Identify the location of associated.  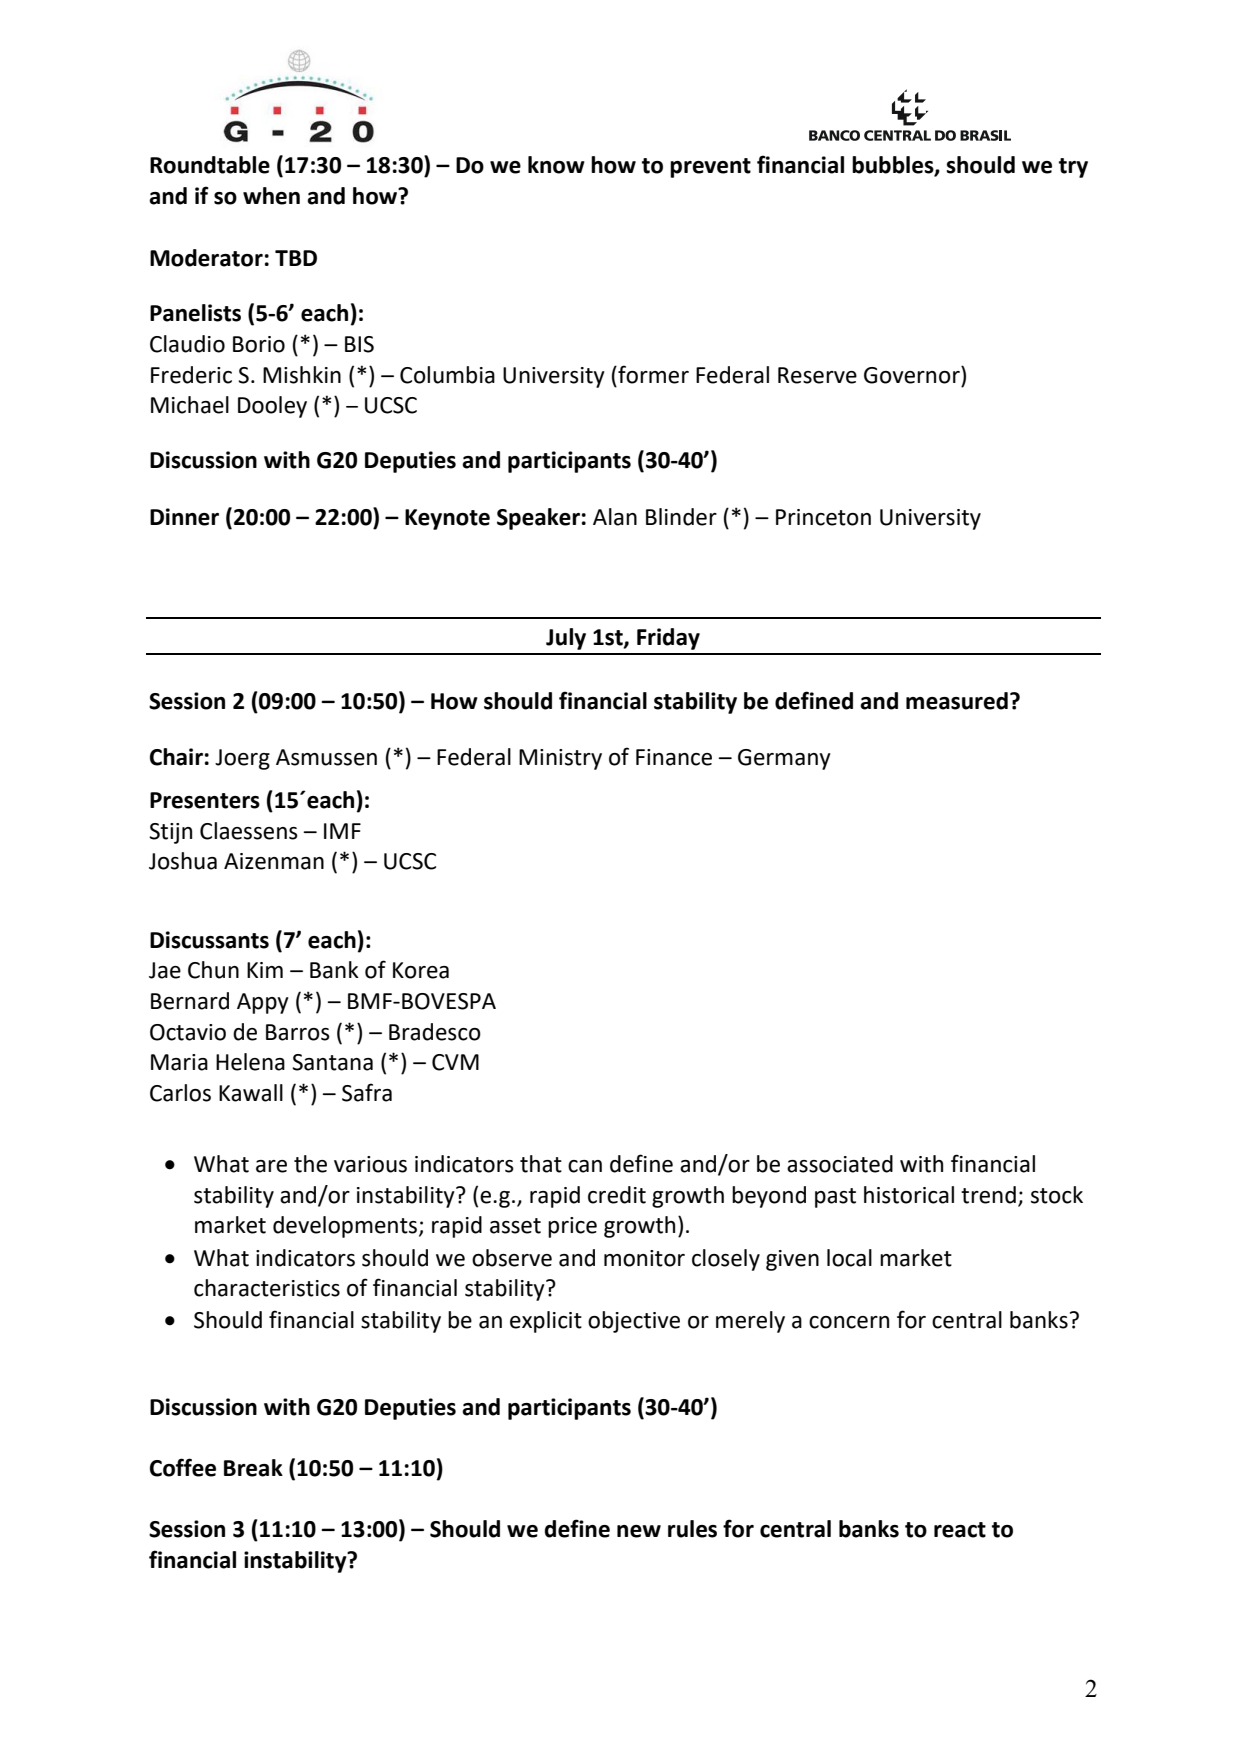
(840, 1164).
